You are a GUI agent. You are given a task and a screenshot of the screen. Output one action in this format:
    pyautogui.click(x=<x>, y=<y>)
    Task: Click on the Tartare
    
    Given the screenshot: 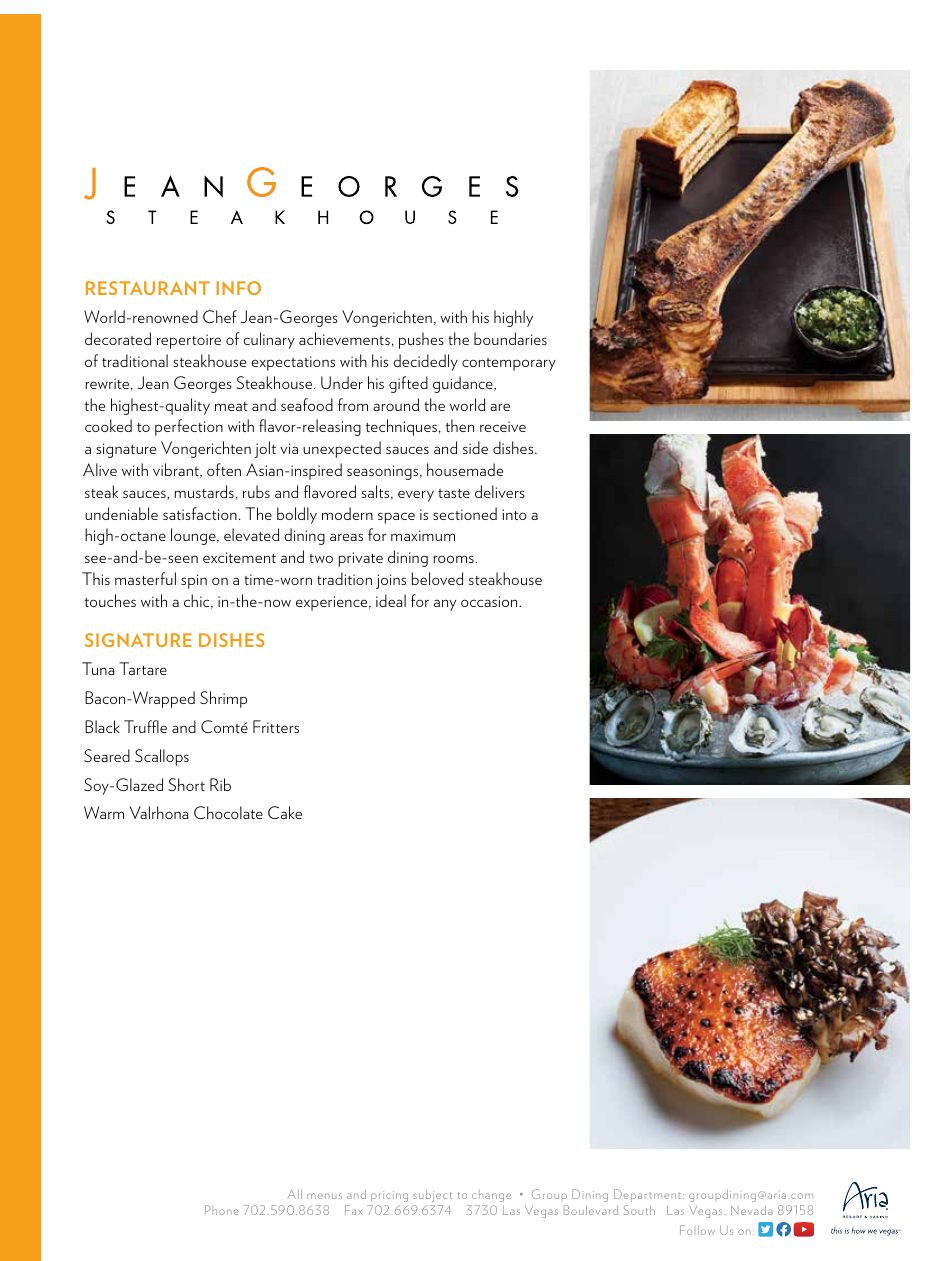 What is the action you would take?
    pyautogui.click(x=143, y=668)
